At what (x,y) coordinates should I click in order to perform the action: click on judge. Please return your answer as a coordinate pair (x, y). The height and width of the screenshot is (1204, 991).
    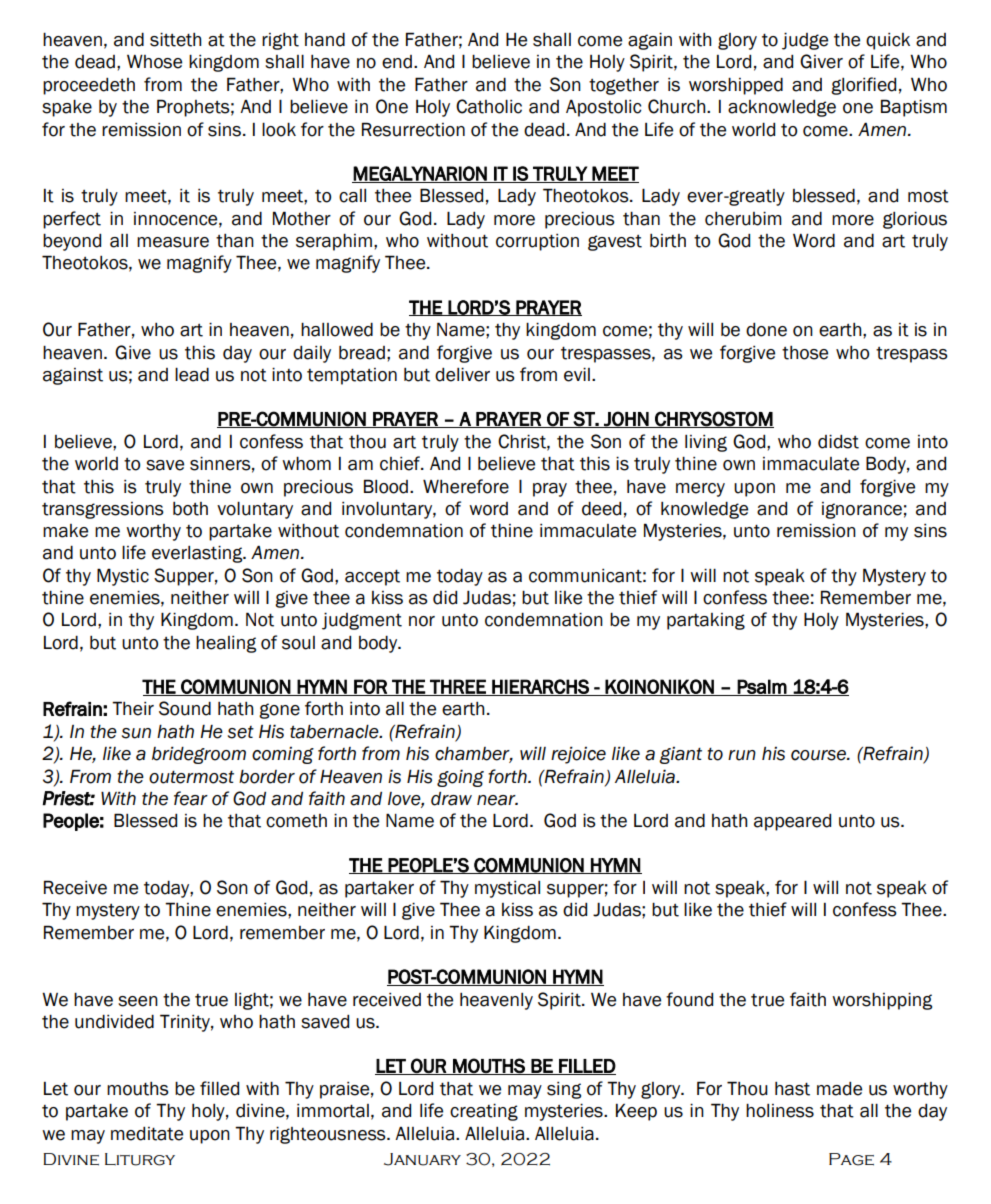
    Looking at the image, I should click on (805, 41).
